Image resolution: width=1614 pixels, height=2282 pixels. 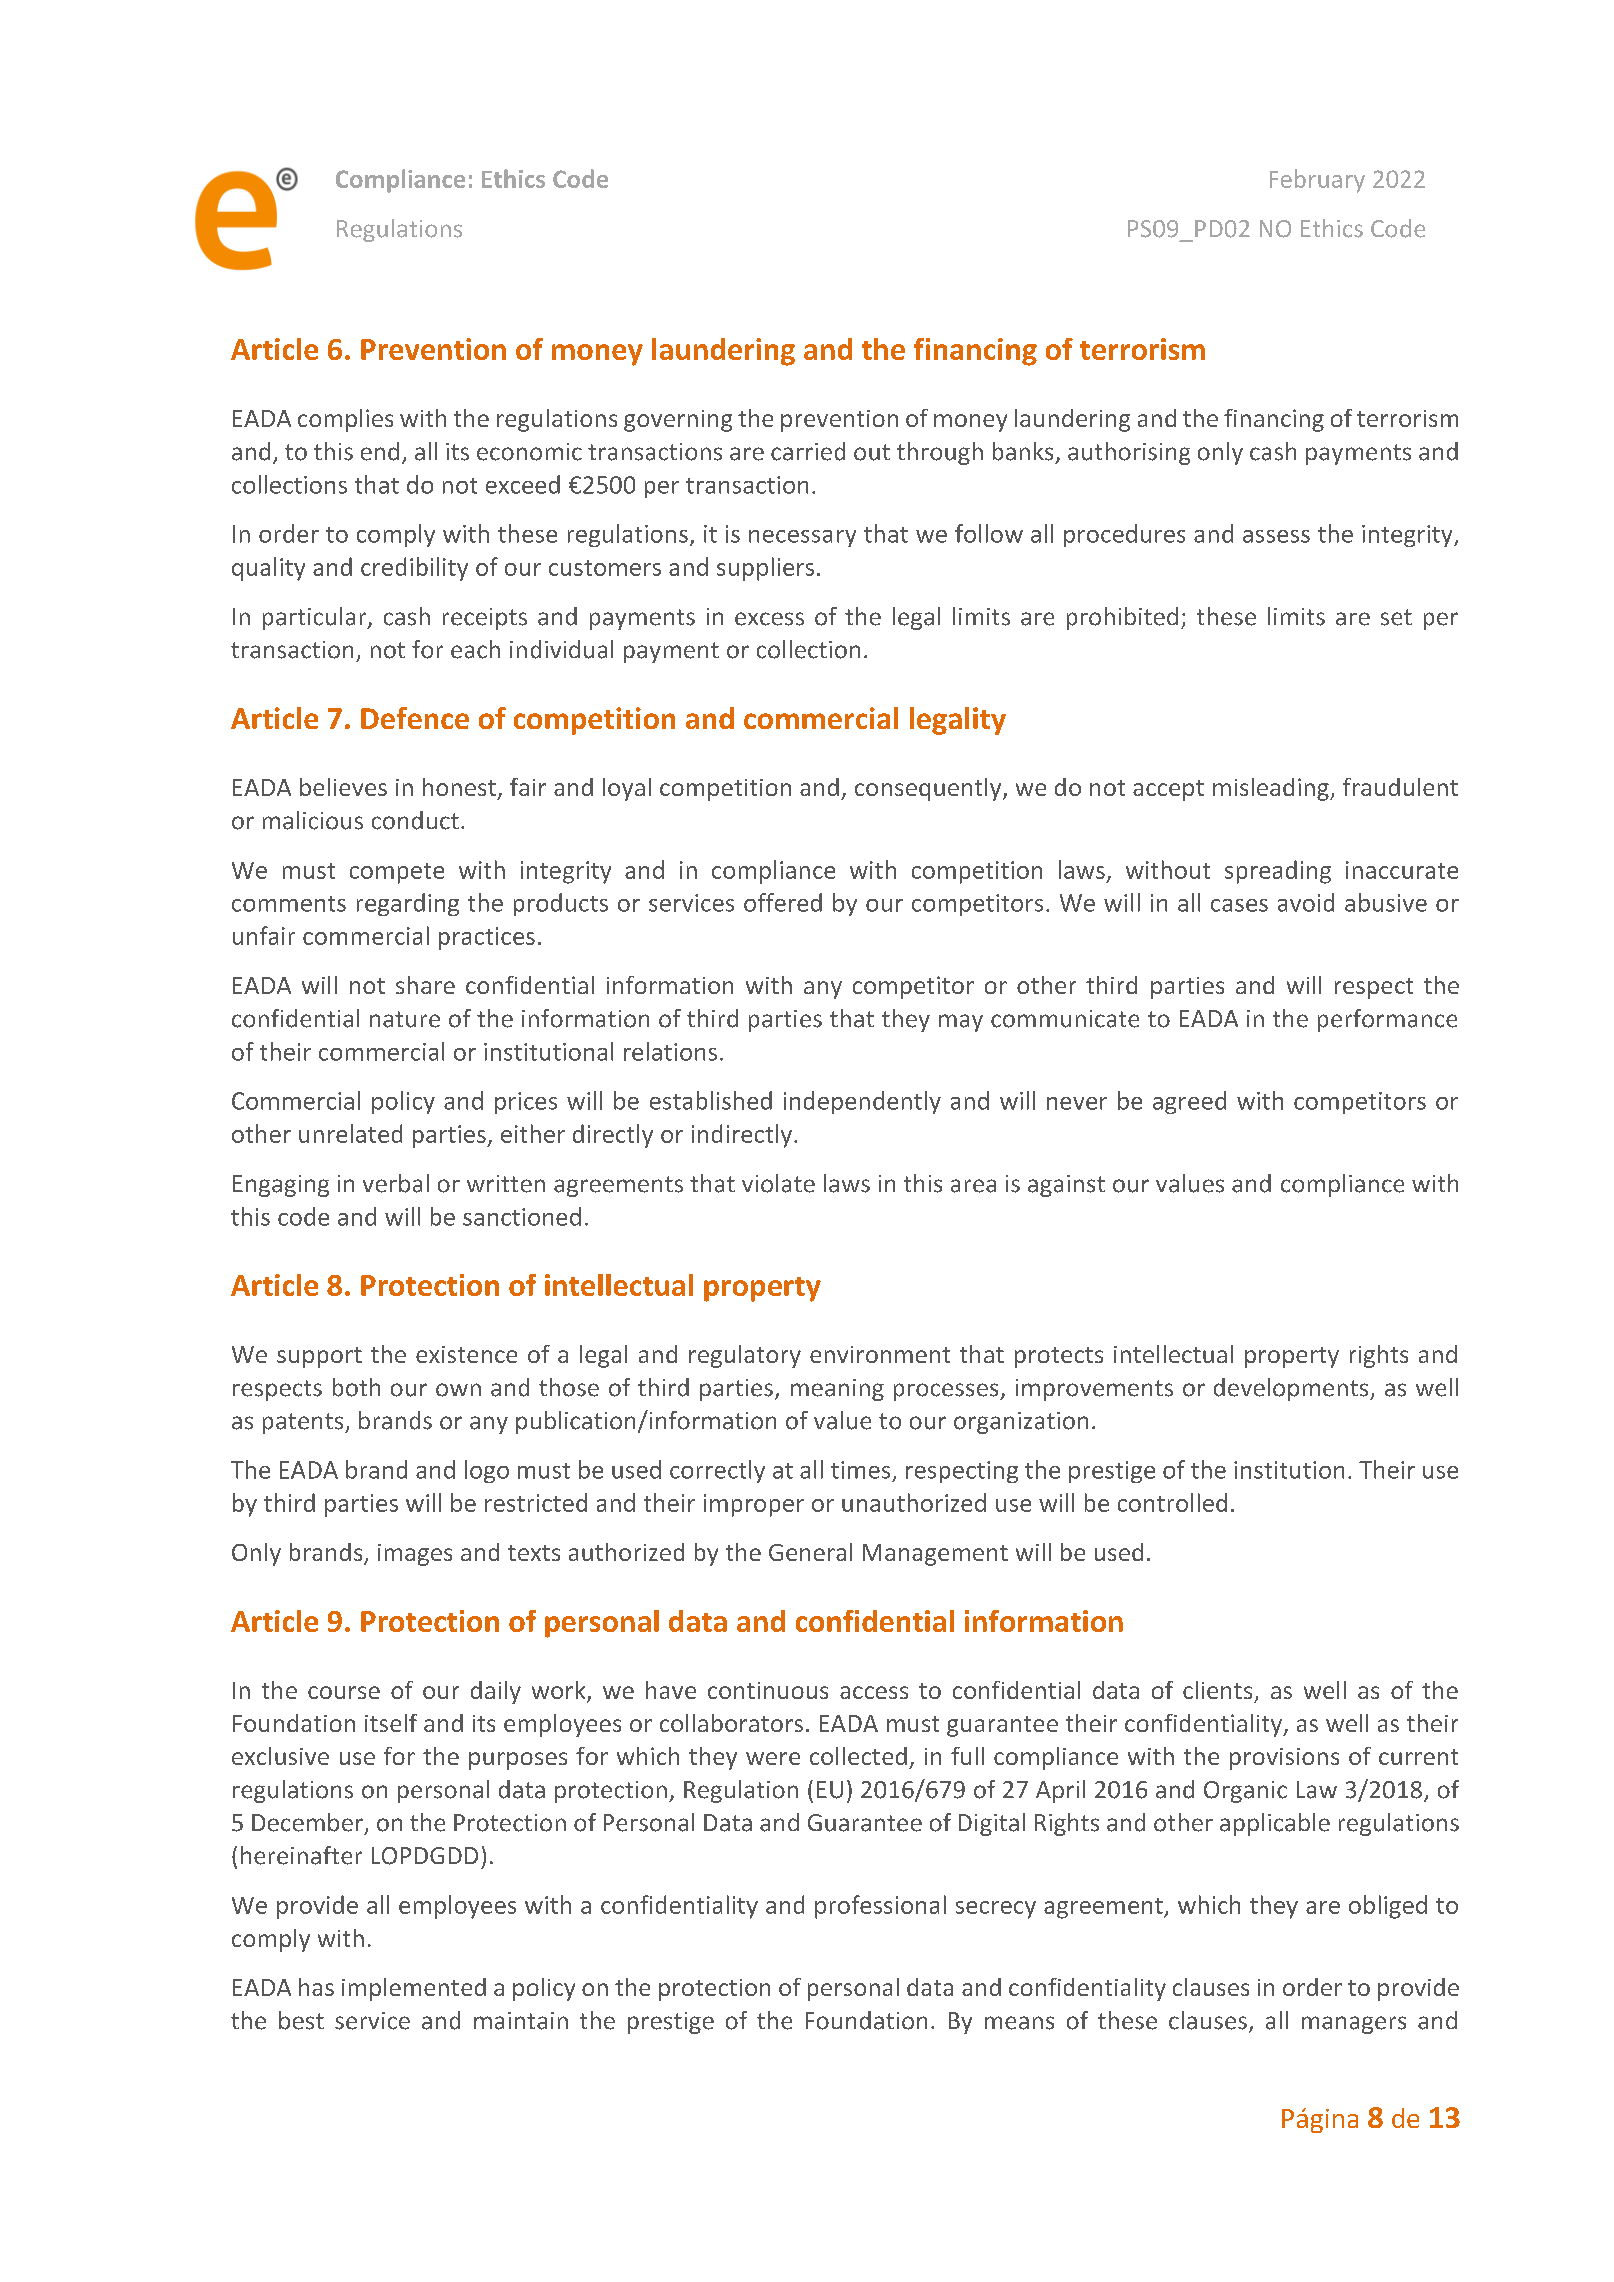 What do you see at coordinates (1317, 181) in the screenshot?
I see `February` at bounding box center [1317, 181].
